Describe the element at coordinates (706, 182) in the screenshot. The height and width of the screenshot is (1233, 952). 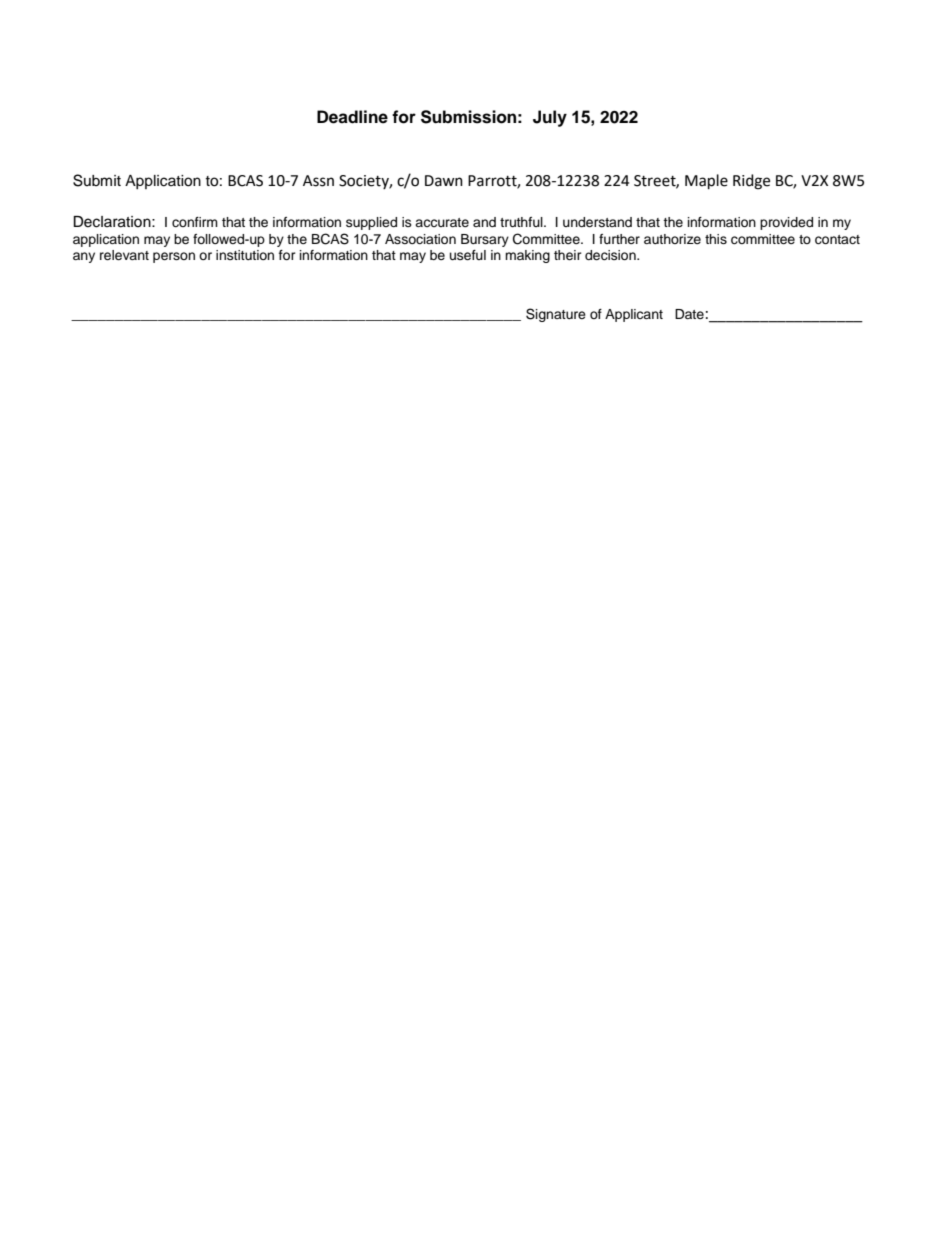
I see `Maple` at that location.
